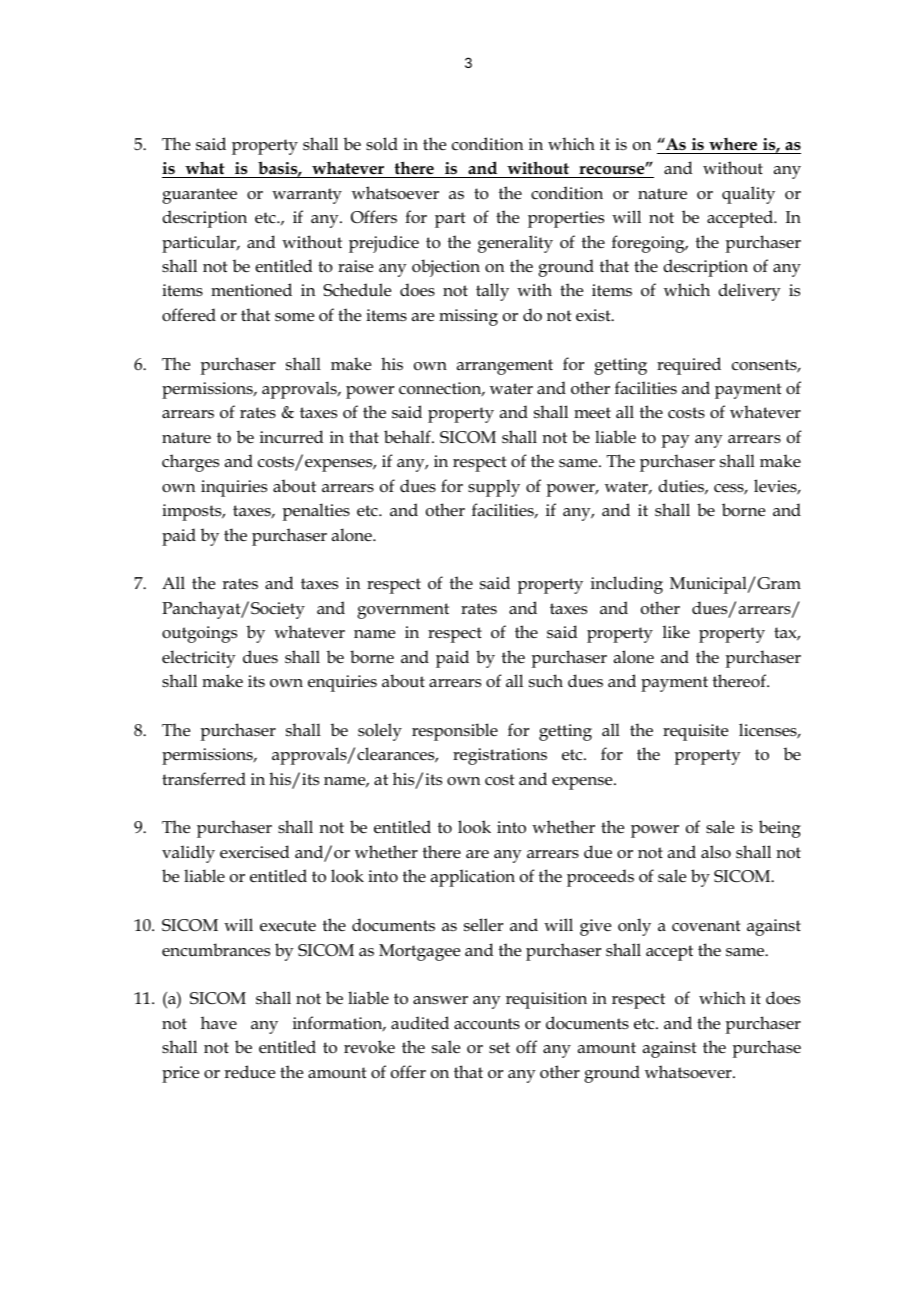 This screenshot has height=1307, width=924. I want to click on government, so click(403, 611).
